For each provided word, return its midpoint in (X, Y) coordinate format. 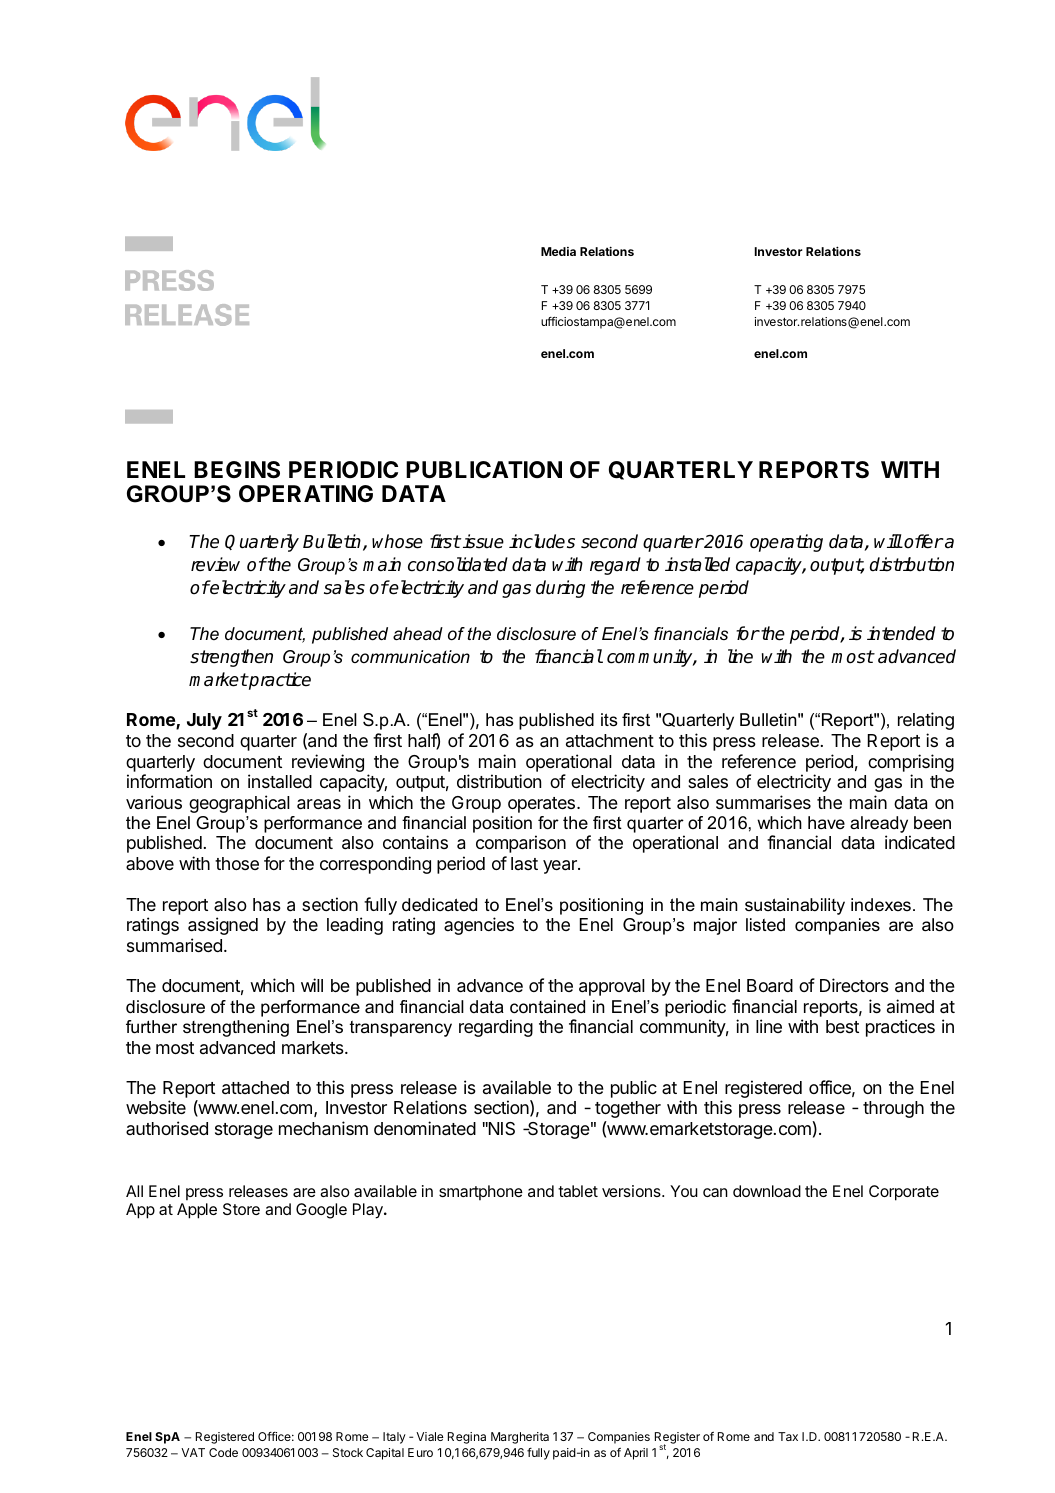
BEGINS (237, 470)
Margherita (520, 1438)
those (237, 863)
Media (558, 251)
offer (923, 541)
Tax (788, 1436)
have (826, 822)
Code (223, 1452)
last (524, 863)
